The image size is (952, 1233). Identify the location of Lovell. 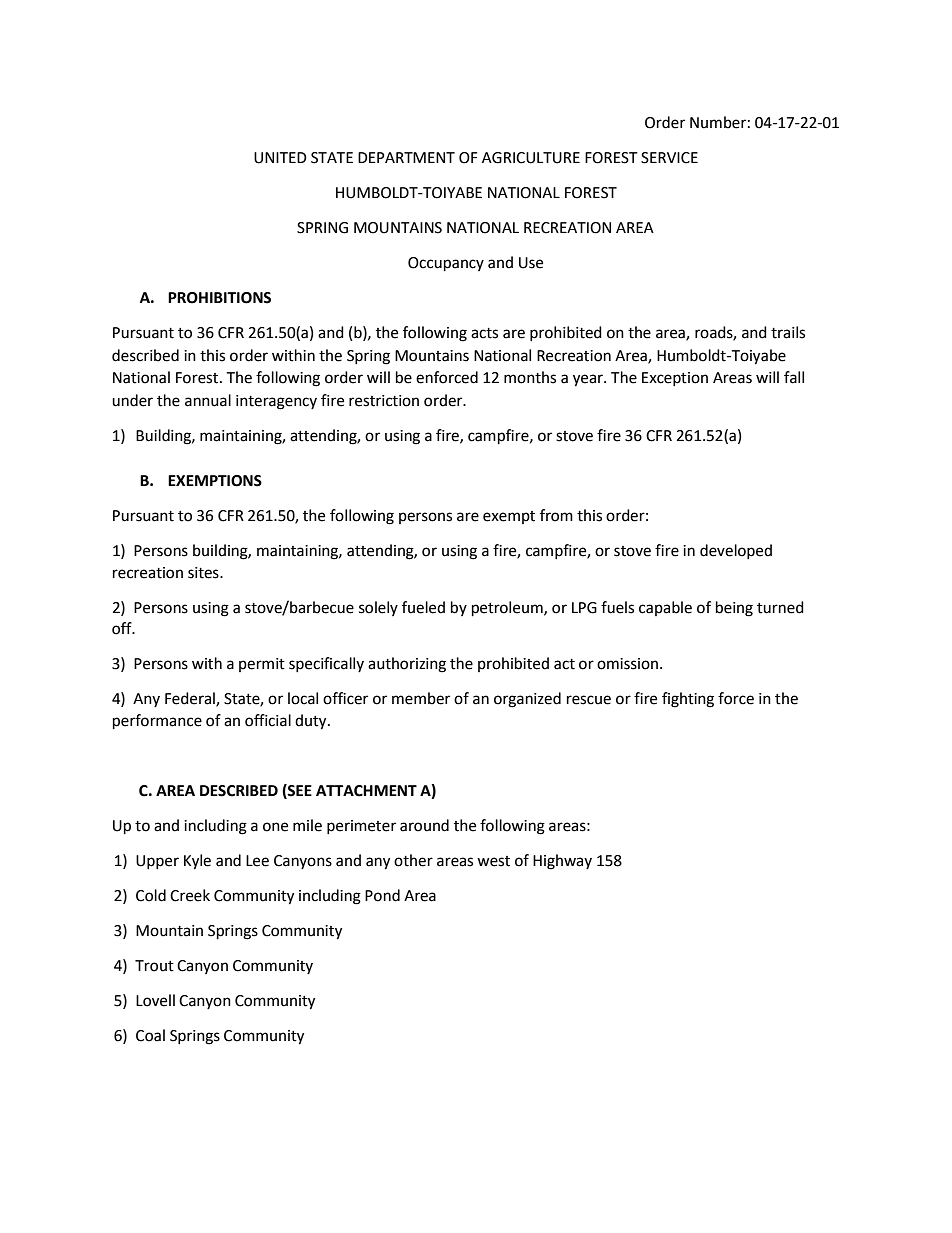
(155, 1000).
